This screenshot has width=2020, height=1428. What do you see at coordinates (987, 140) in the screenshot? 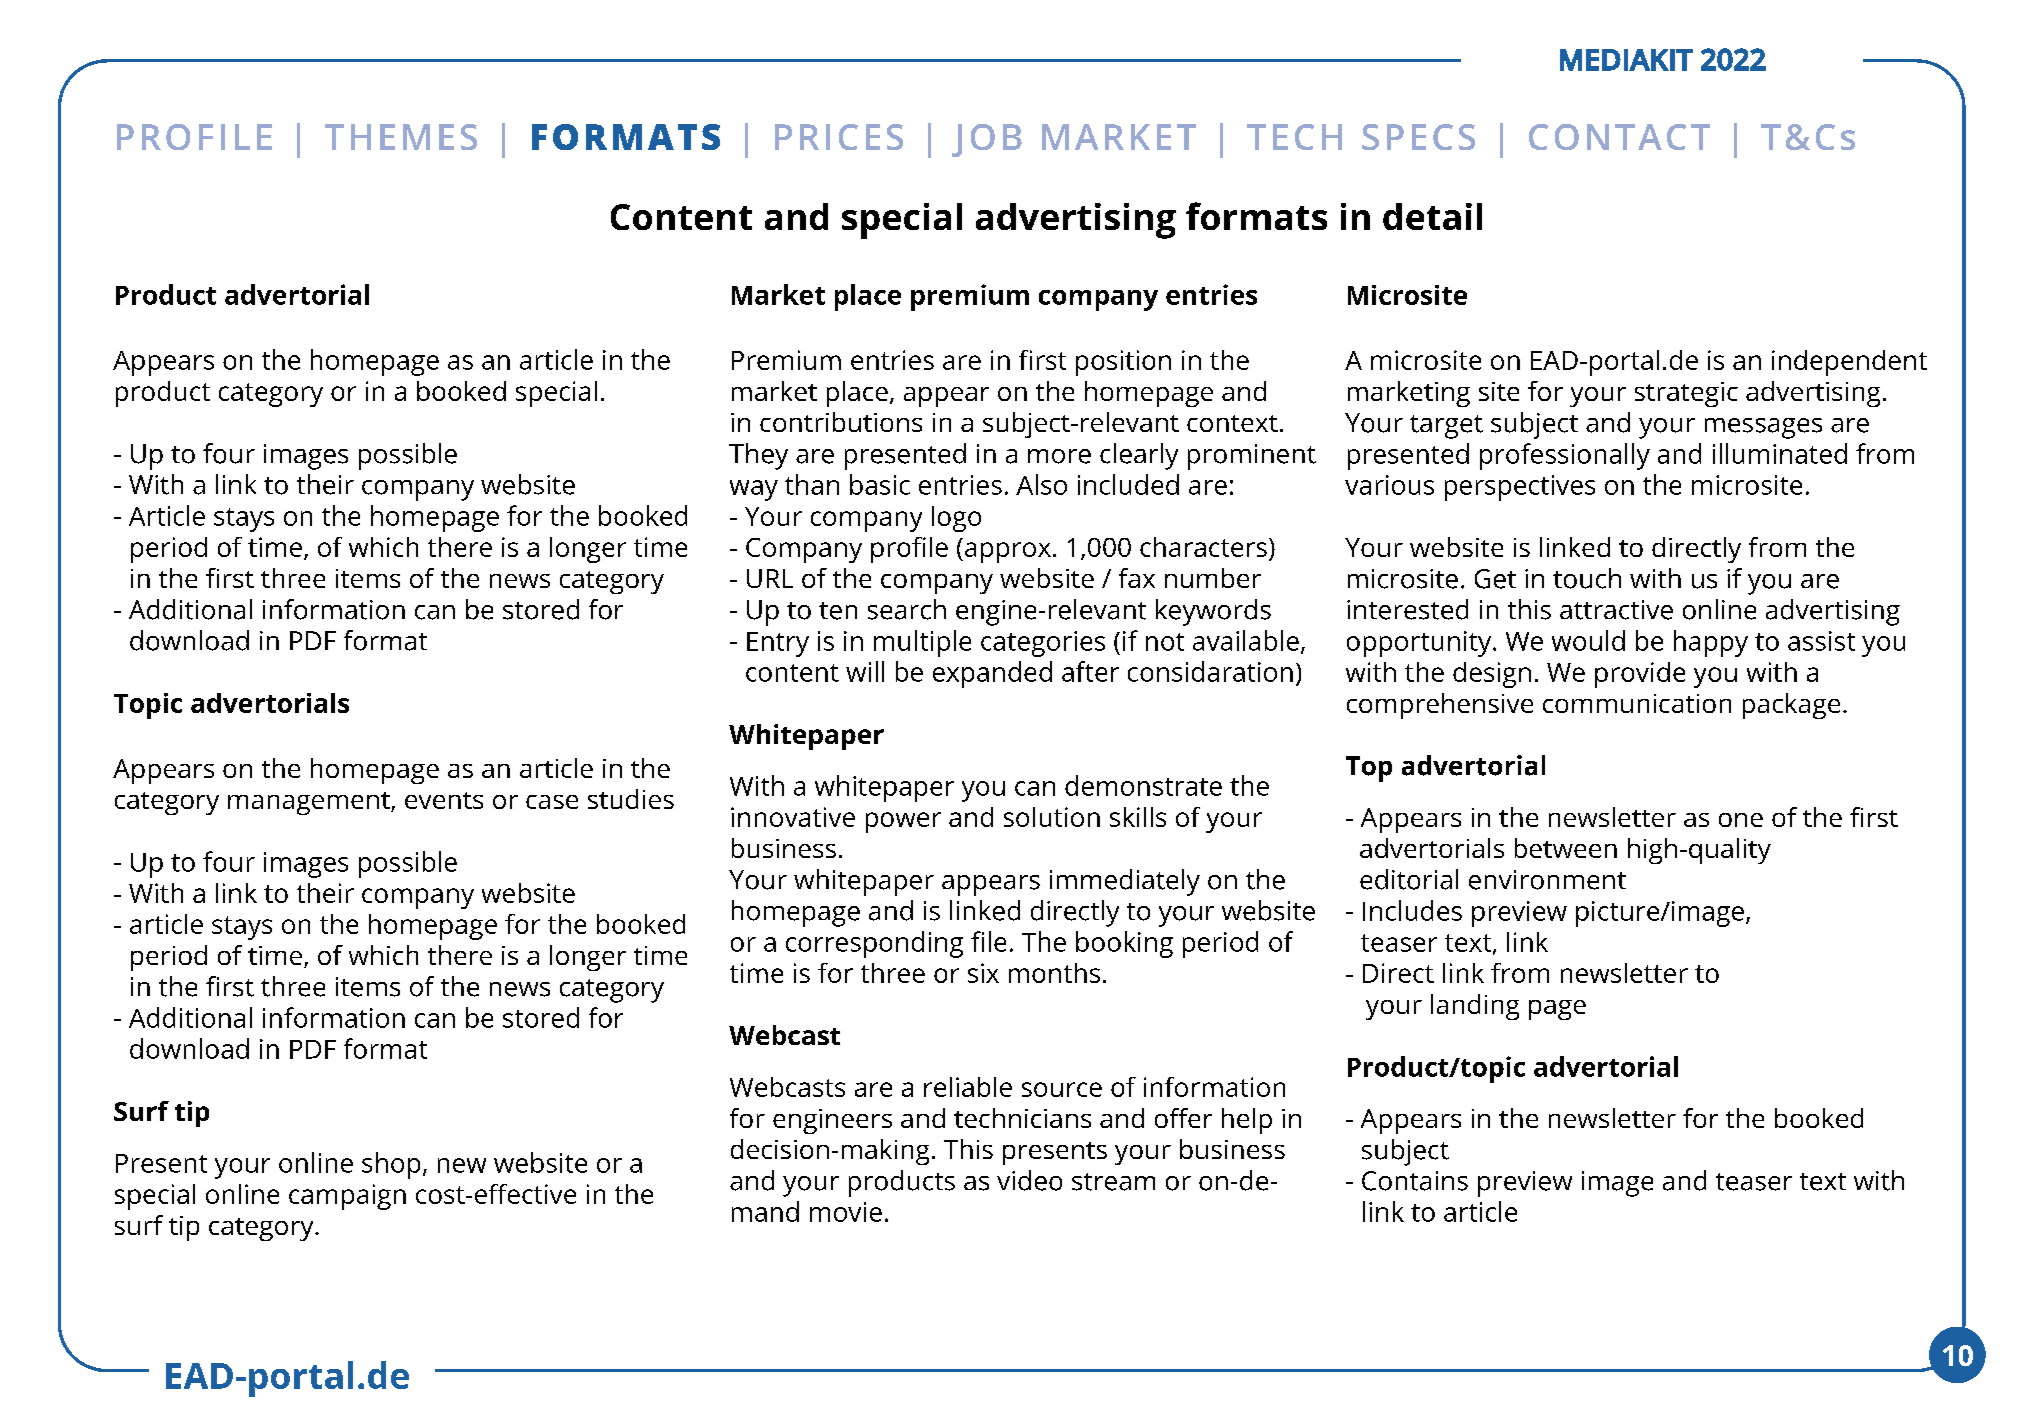
I see `JOB` at bounding box center [987, 140].
